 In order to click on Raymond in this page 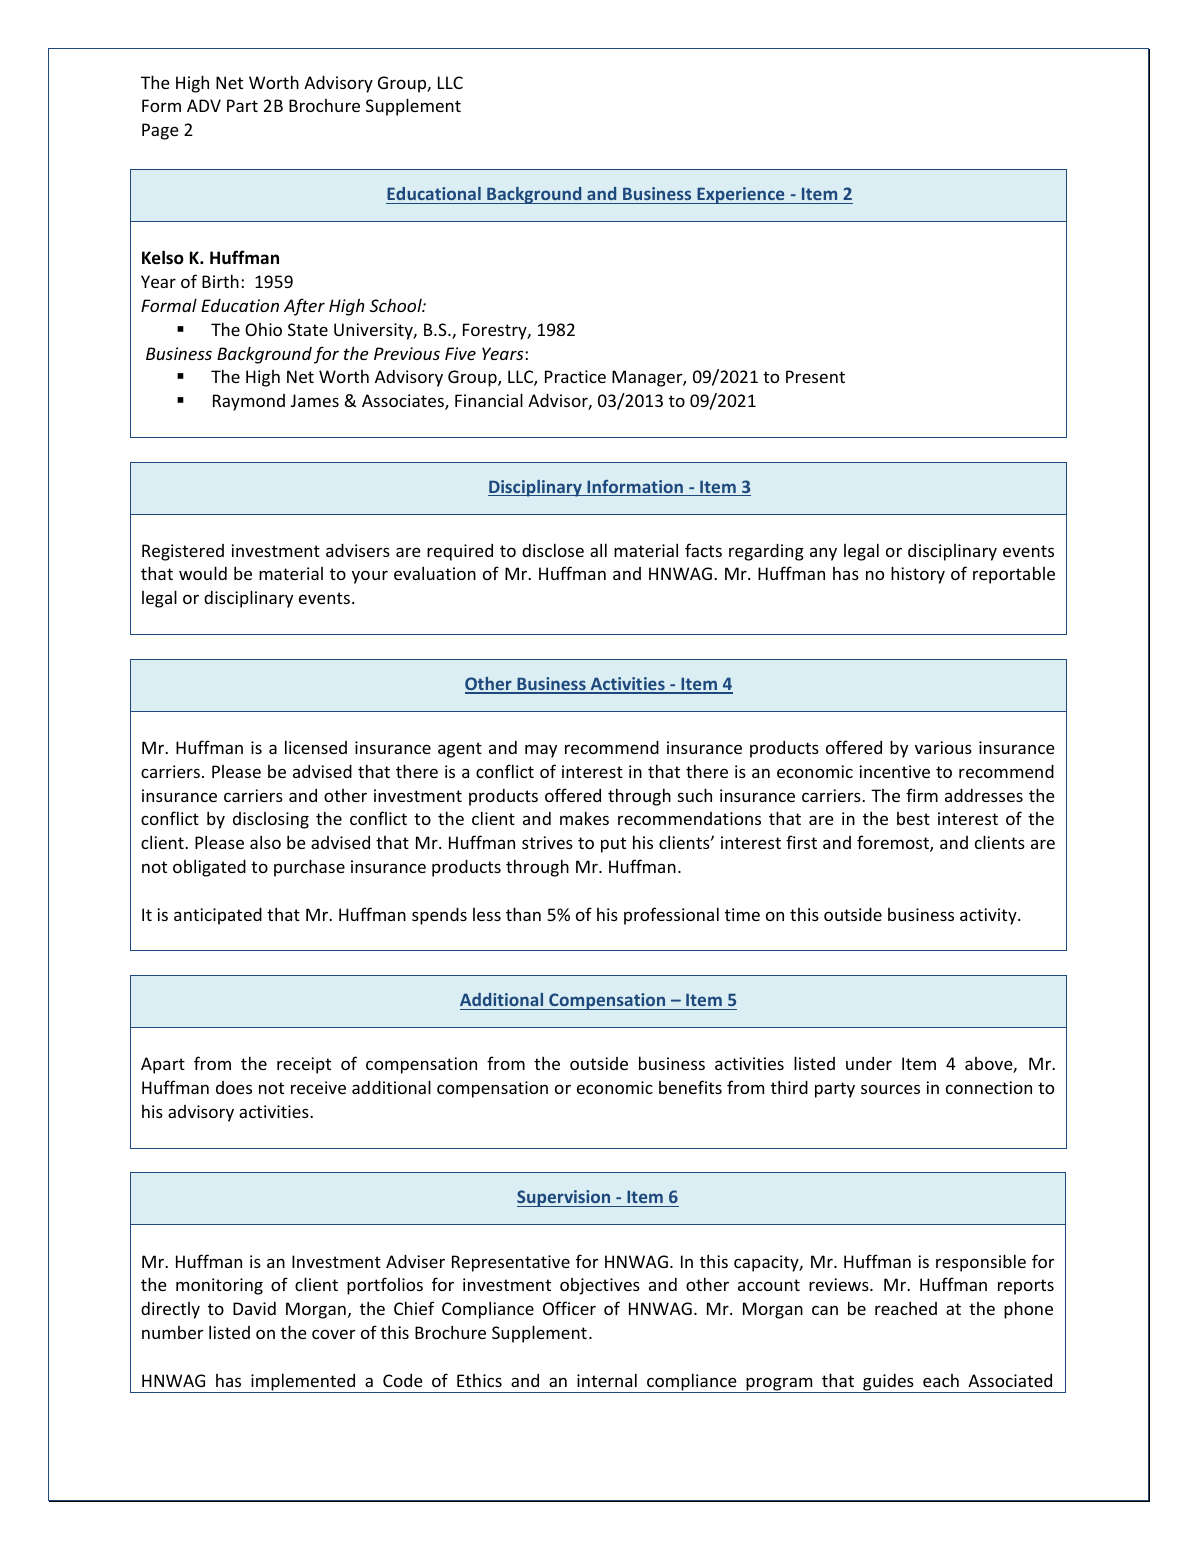, I will do `click(249, 402)`.
